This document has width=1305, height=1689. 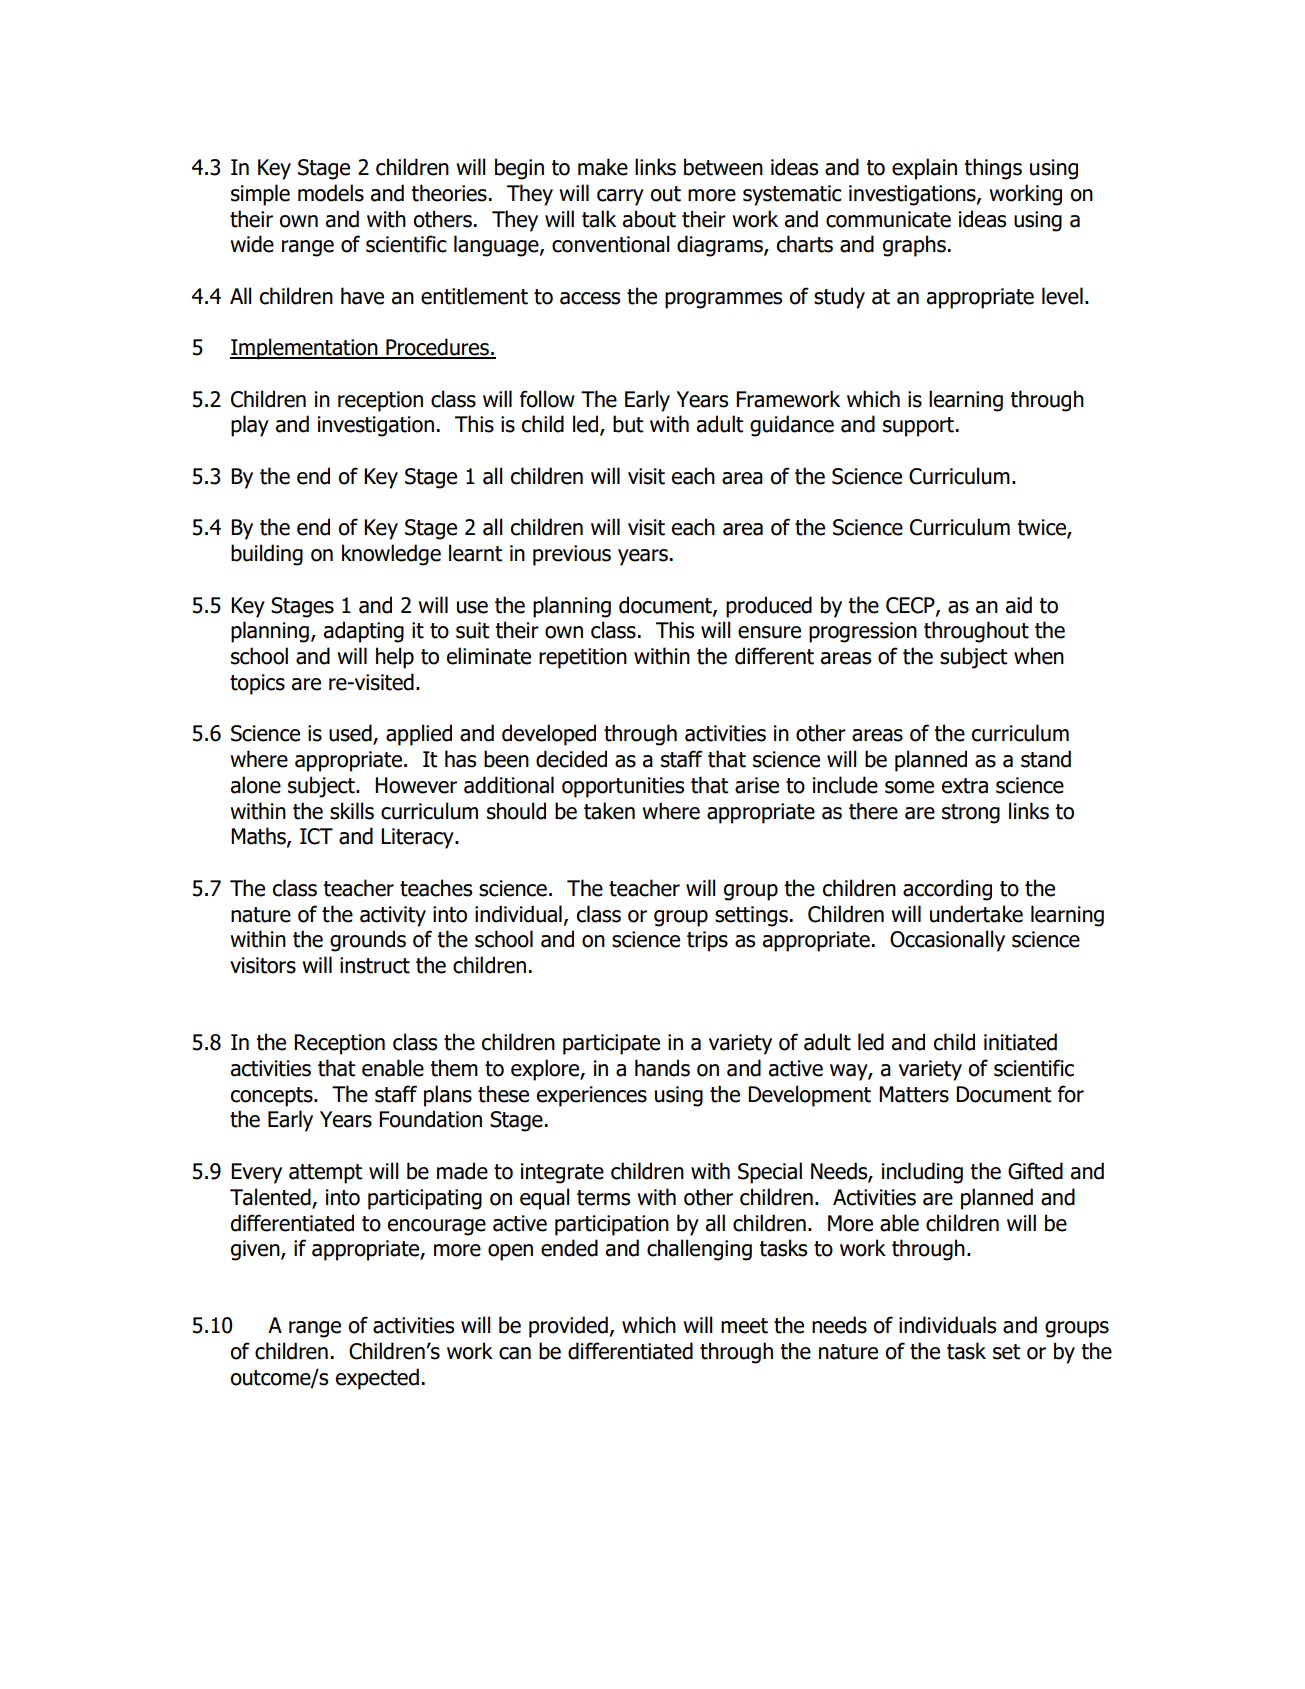 What do you see at coordinates (377, 1379) in the document?
I see `expected` at bounding box center [377, 1379].
